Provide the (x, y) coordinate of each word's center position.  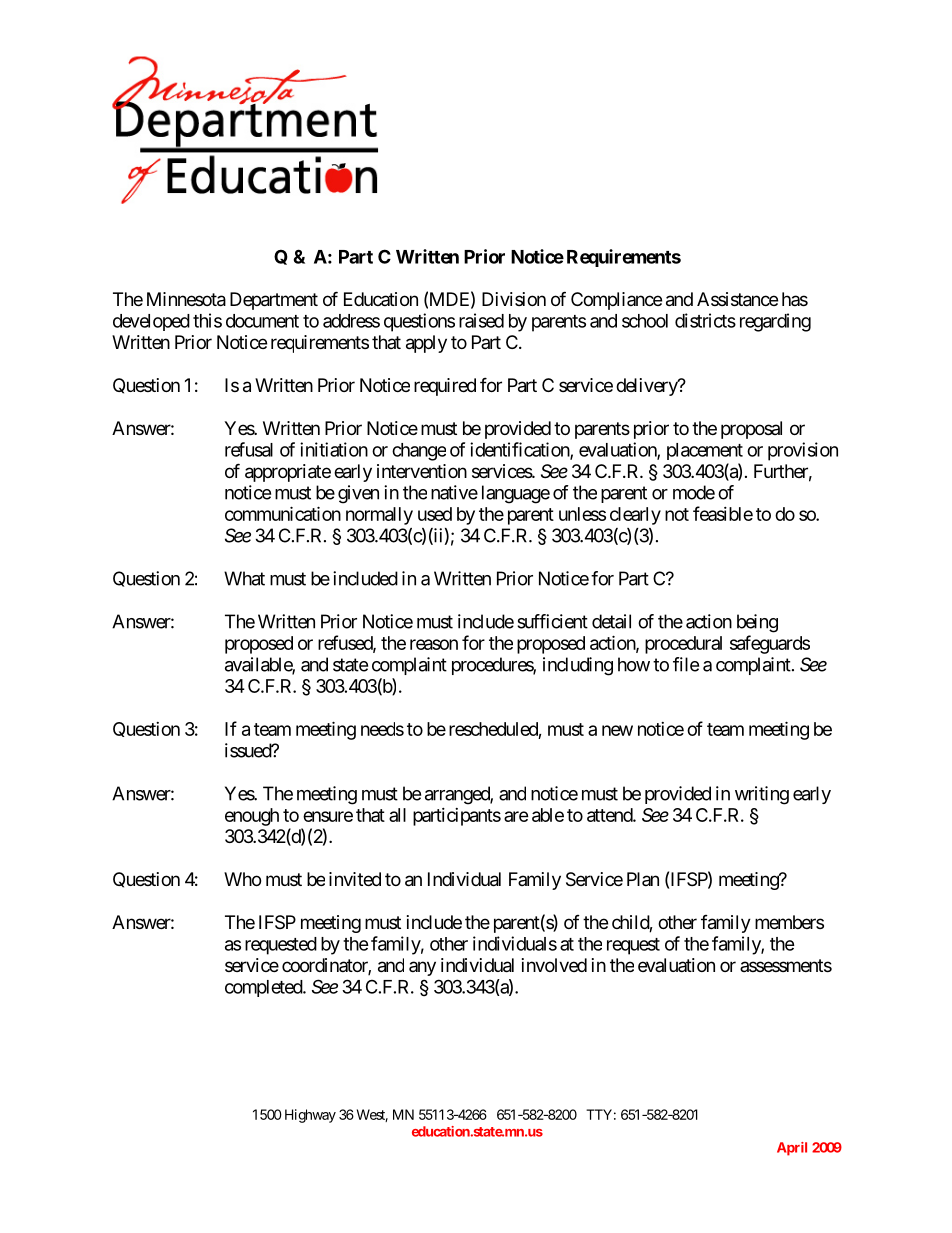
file (686, 664)
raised (481, 320)
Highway (310, 1116)
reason (434, 644)
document (262, 321)
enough (252, 817)
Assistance (737, 299)
